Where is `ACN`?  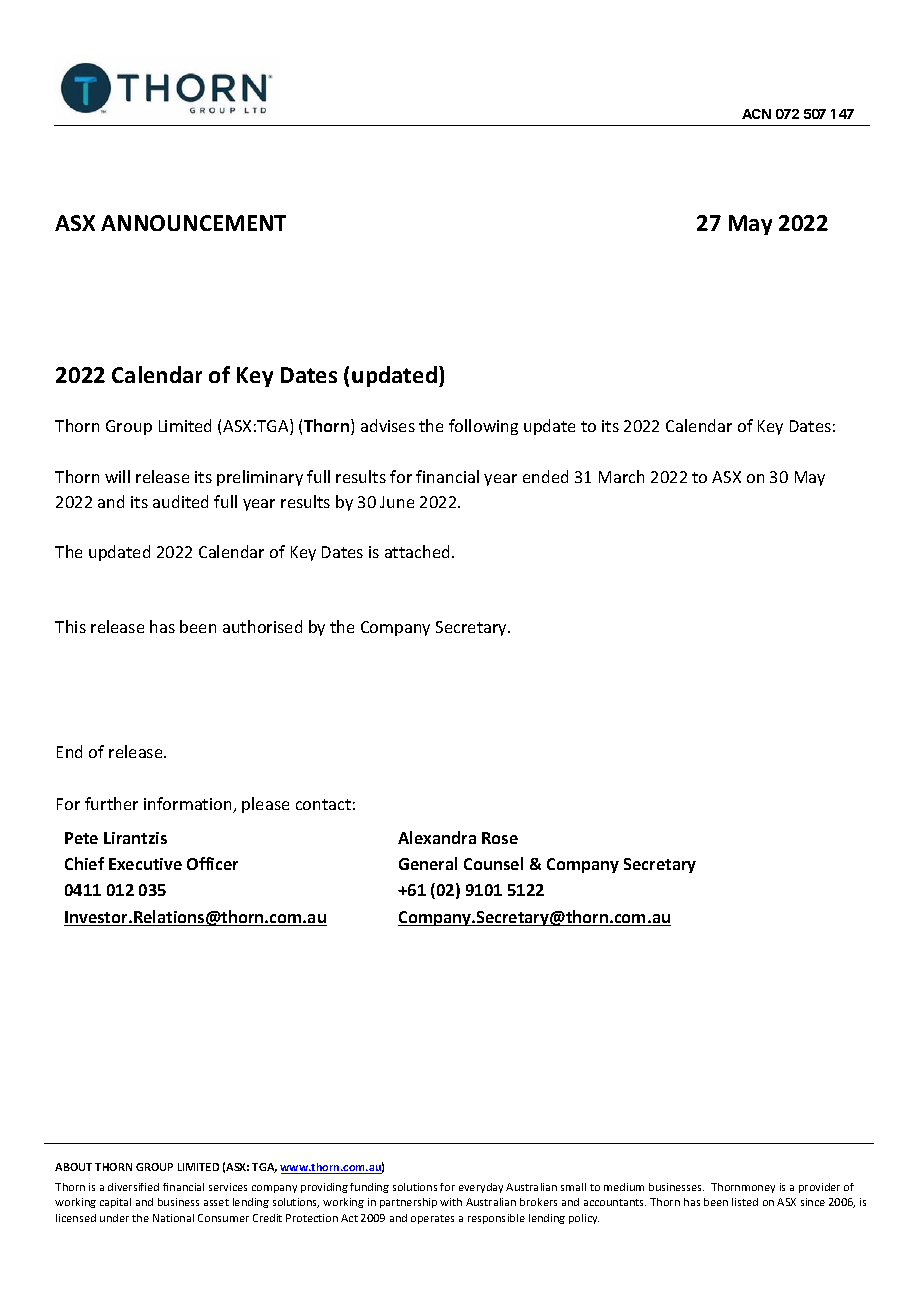
ACN is located at coordinates (756, 114).
